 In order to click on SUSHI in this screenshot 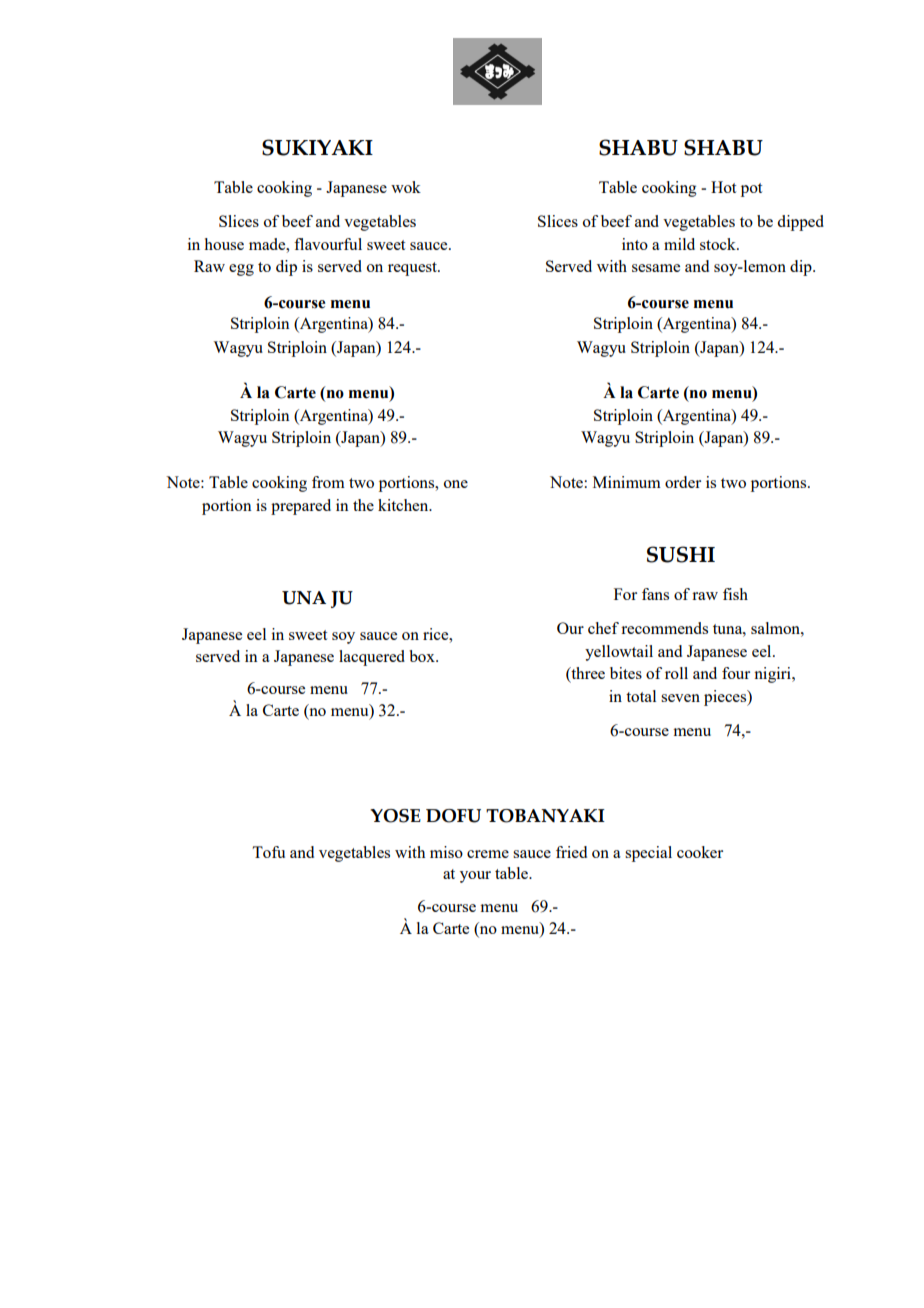, I will do `click(681, 554)`.
